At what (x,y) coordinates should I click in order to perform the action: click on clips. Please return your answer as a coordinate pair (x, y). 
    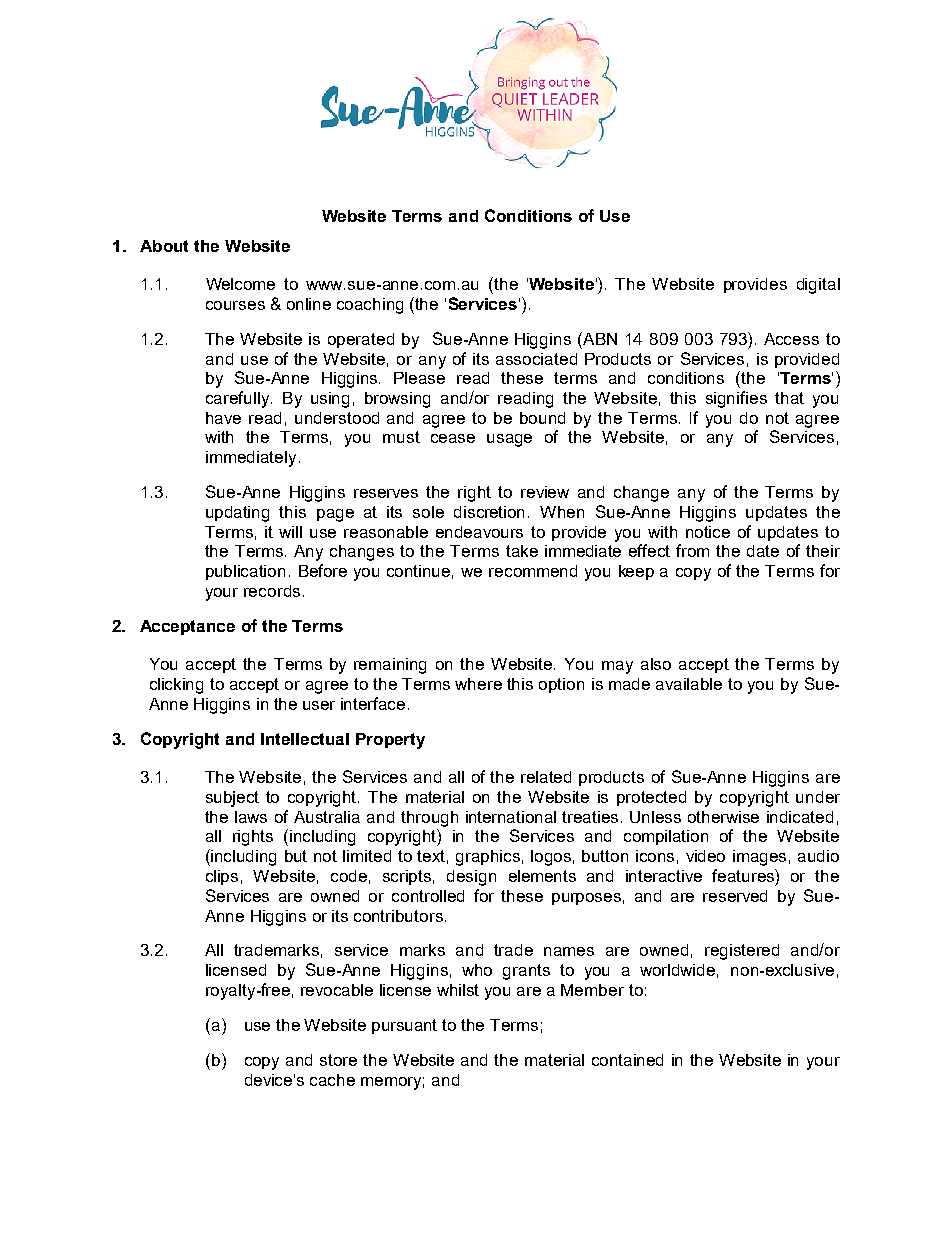
    Looking at the image, I should click on (222, 877).
